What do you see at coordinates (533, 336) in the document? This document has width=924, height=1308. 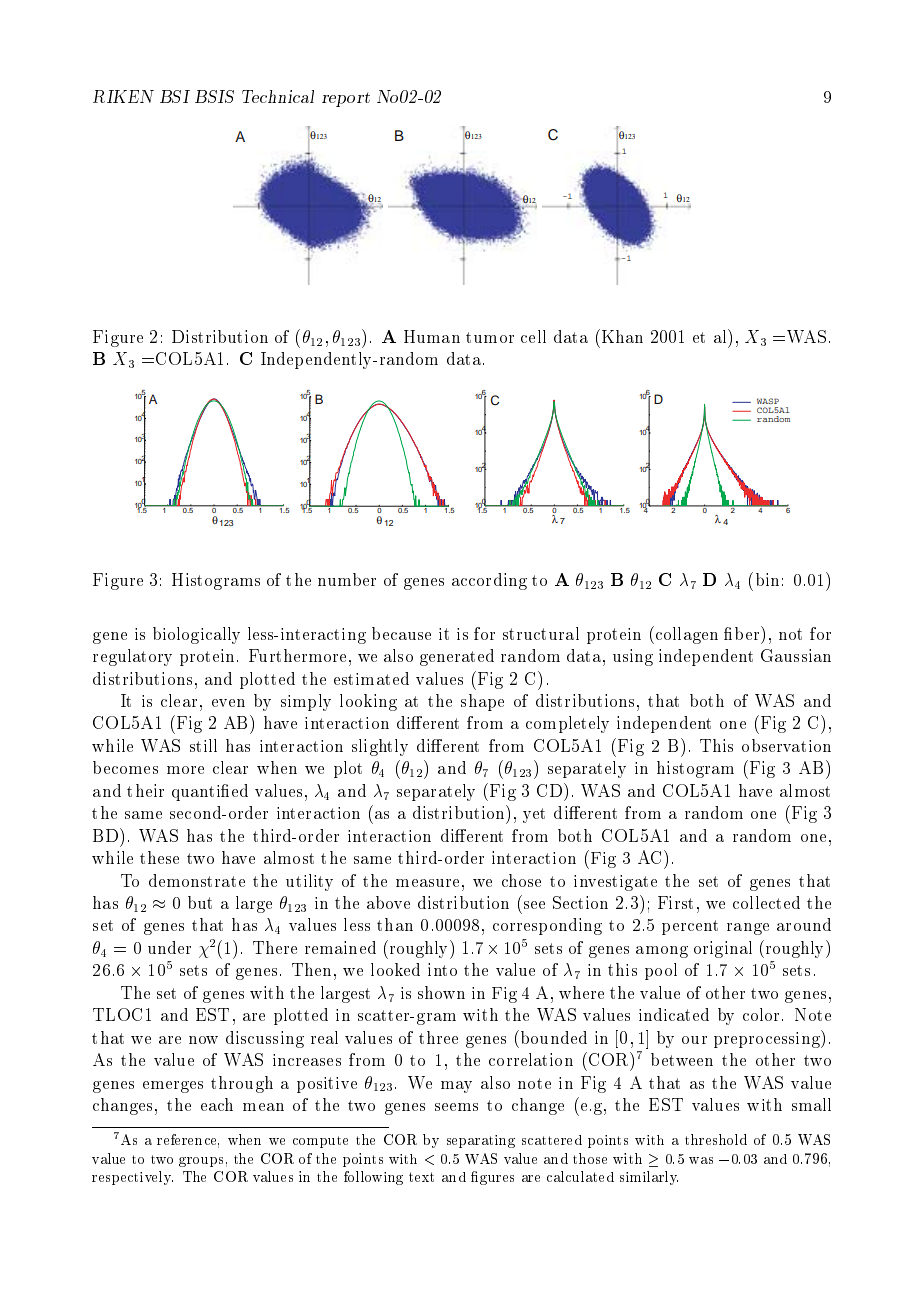 I see `cell` at bounding box center [533, 336].
